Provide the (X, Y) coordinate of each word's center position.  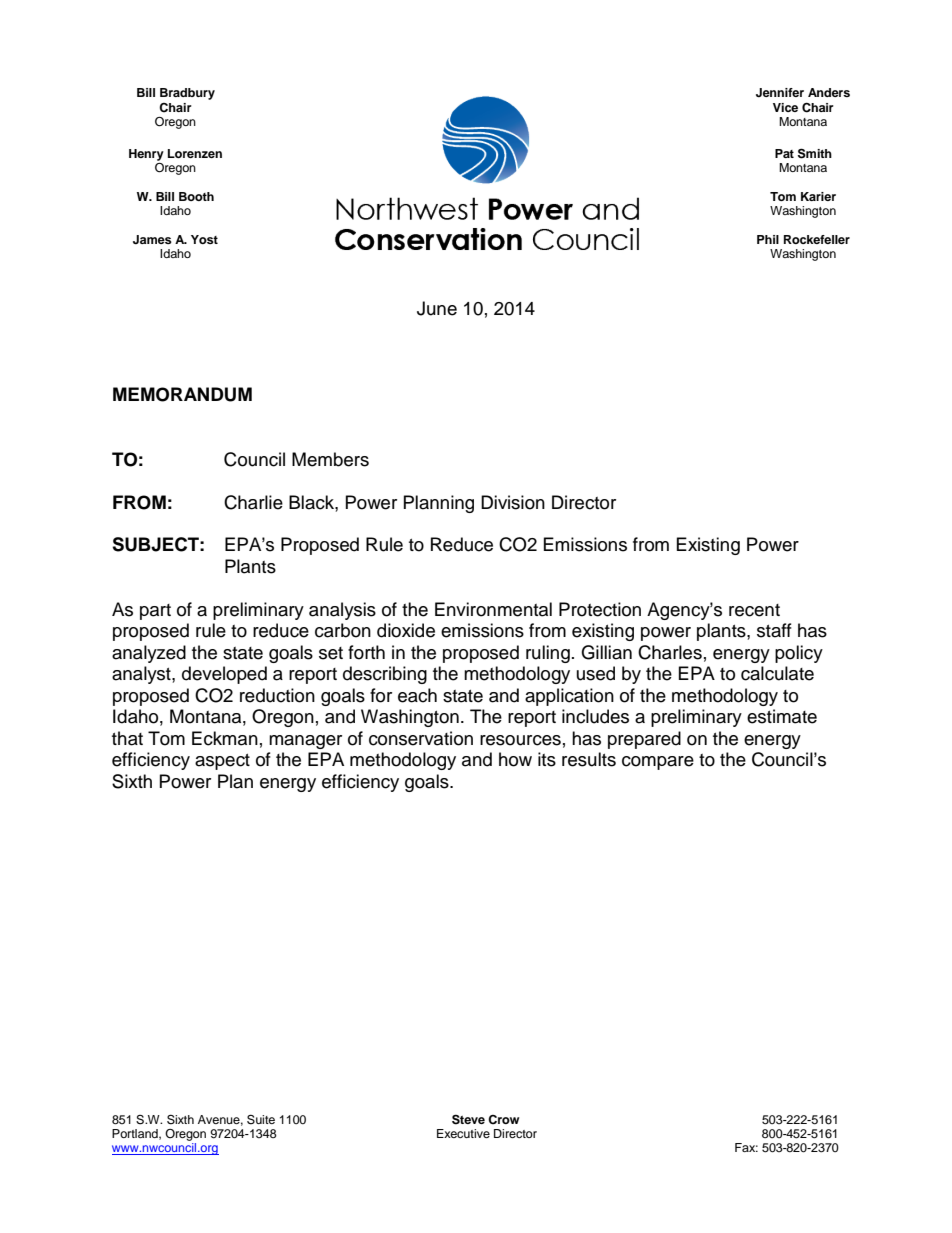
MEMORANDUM (182, 394)
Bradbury (187, 94)
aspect (222, 762)
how (515, 759)
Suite (261, 1119)
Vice (785, 107)
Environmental (493, 609)
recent (754, 610)
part (155, 612)
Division (513, 502)
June (437, 308)
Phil (768, 239)
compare (658, 763)
